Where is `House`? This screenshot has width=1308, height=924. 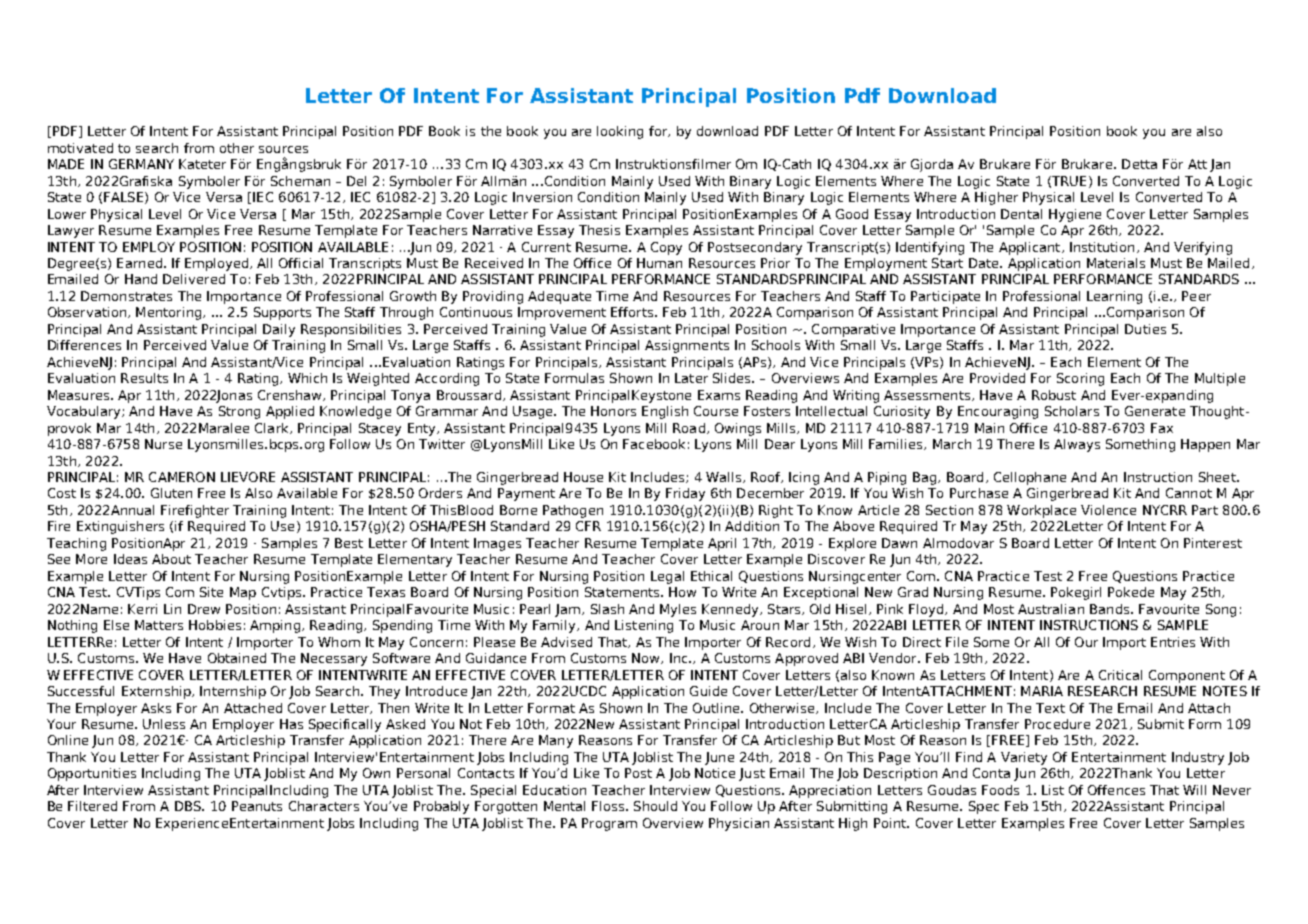 House is located at coordinates (583, 477).
